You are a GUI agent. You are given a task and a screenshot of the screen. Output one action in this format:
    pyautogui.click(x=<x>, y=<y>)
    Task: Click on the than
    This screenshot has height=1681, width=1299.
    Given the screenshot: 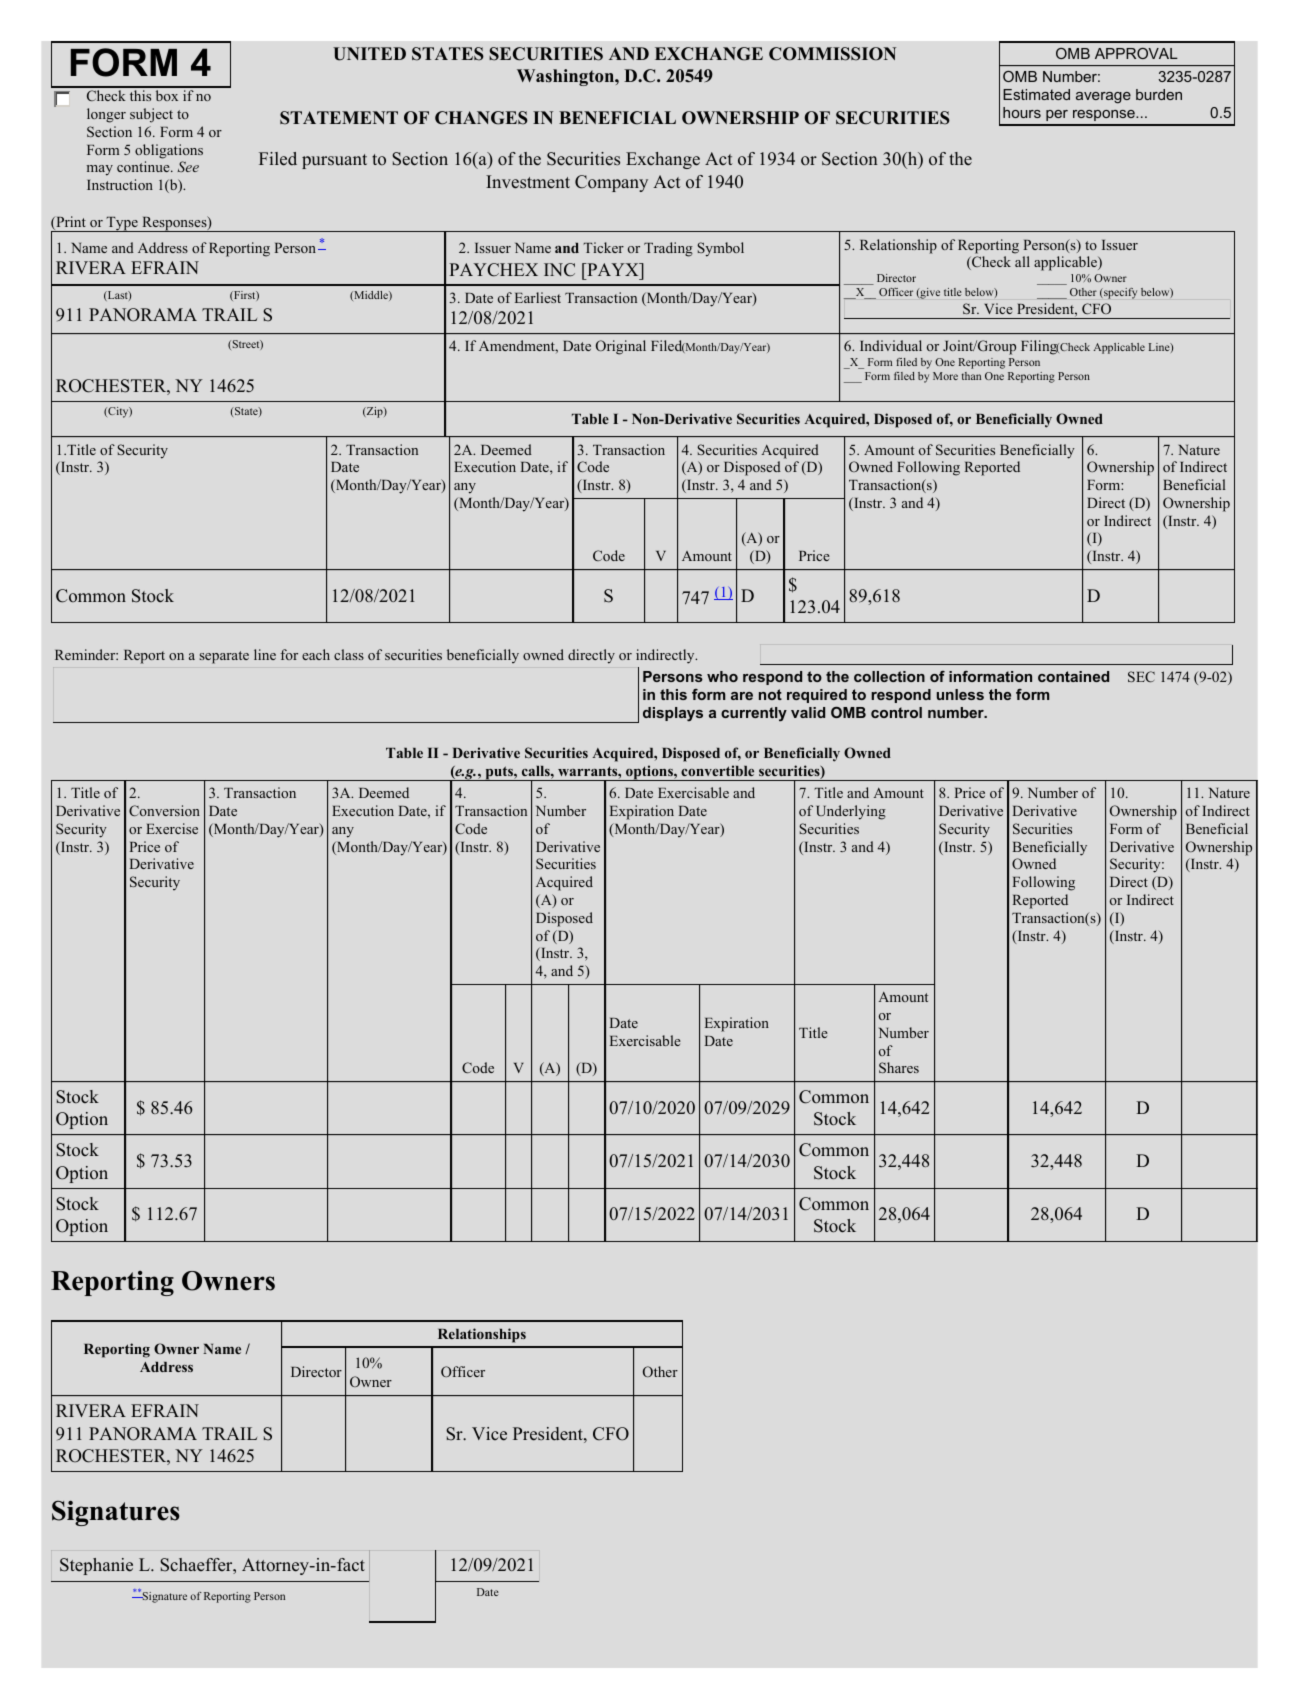 What is the action you would take?
    pyautogui.click(x=971, y=376)
